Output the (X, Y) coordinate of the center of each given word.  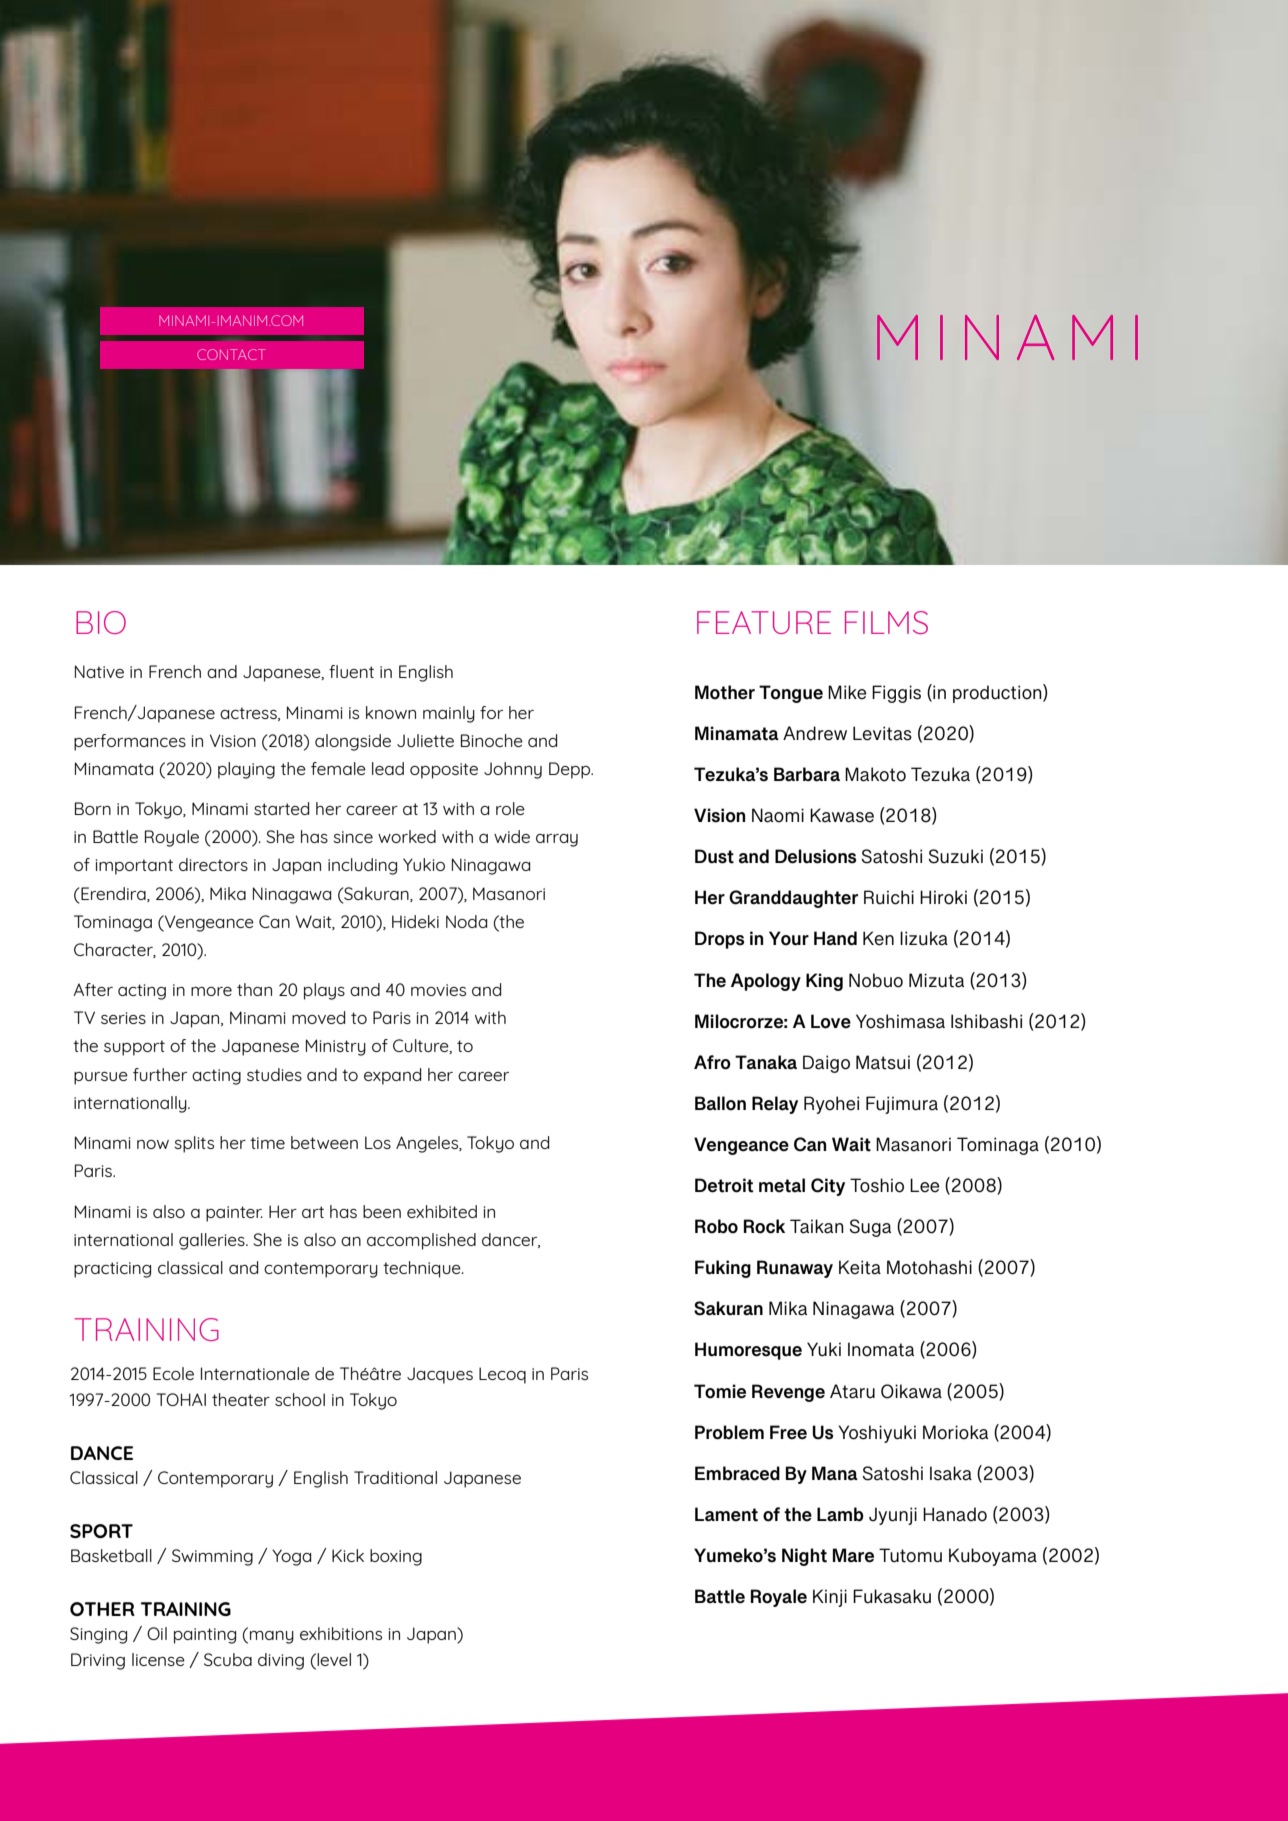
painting (205, 1636)
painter (234, 1214)
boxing (396, 1557)
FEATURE (764, 622)
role (510, 808)
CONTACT (231, 354)
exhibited (442, 1211)
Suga (870, 1228)
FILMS (886, 622)
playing (246, 770)
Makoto (875, 774)
